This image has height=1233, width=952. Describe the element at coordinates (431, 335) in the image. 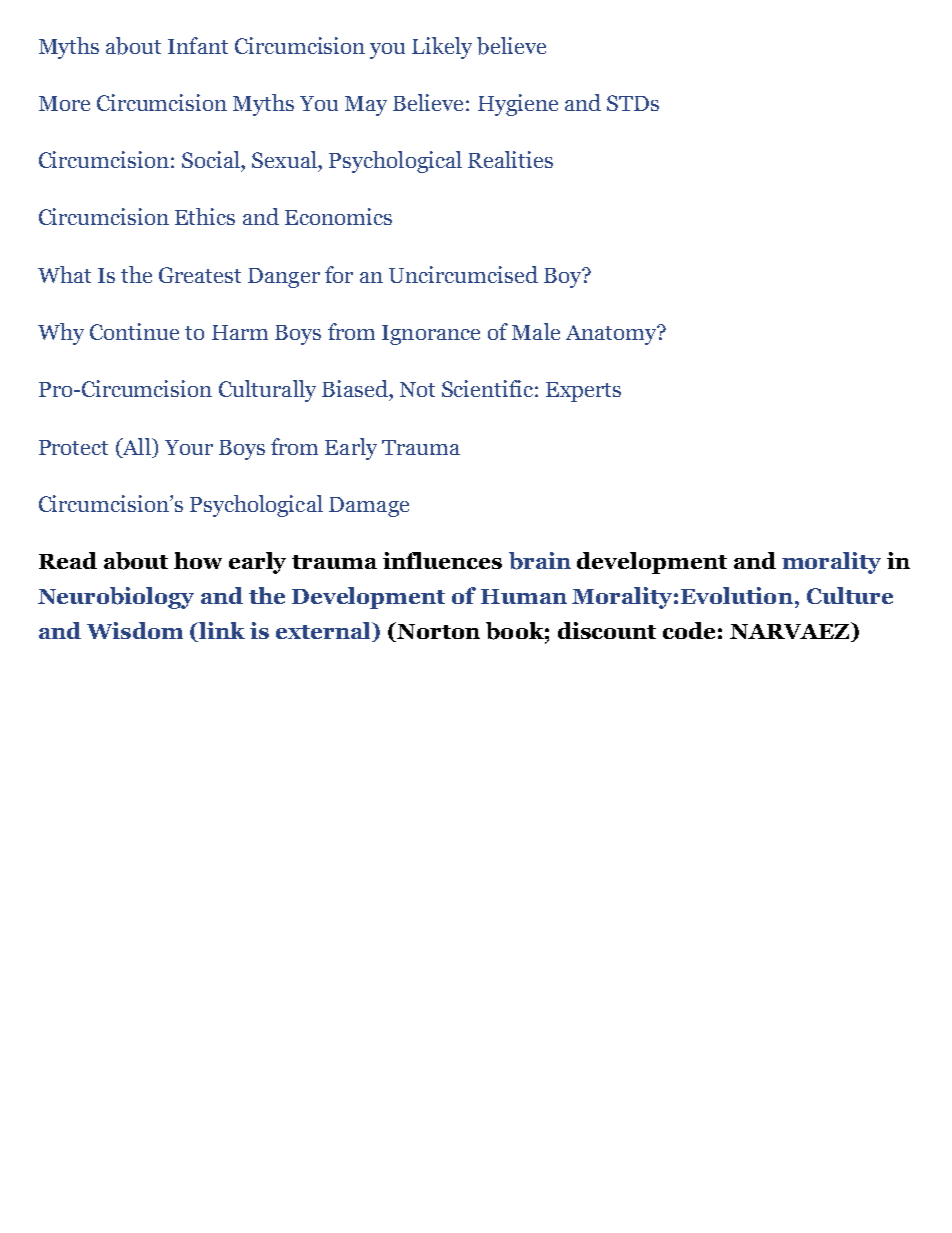

I see `Ignorance` at that location.
